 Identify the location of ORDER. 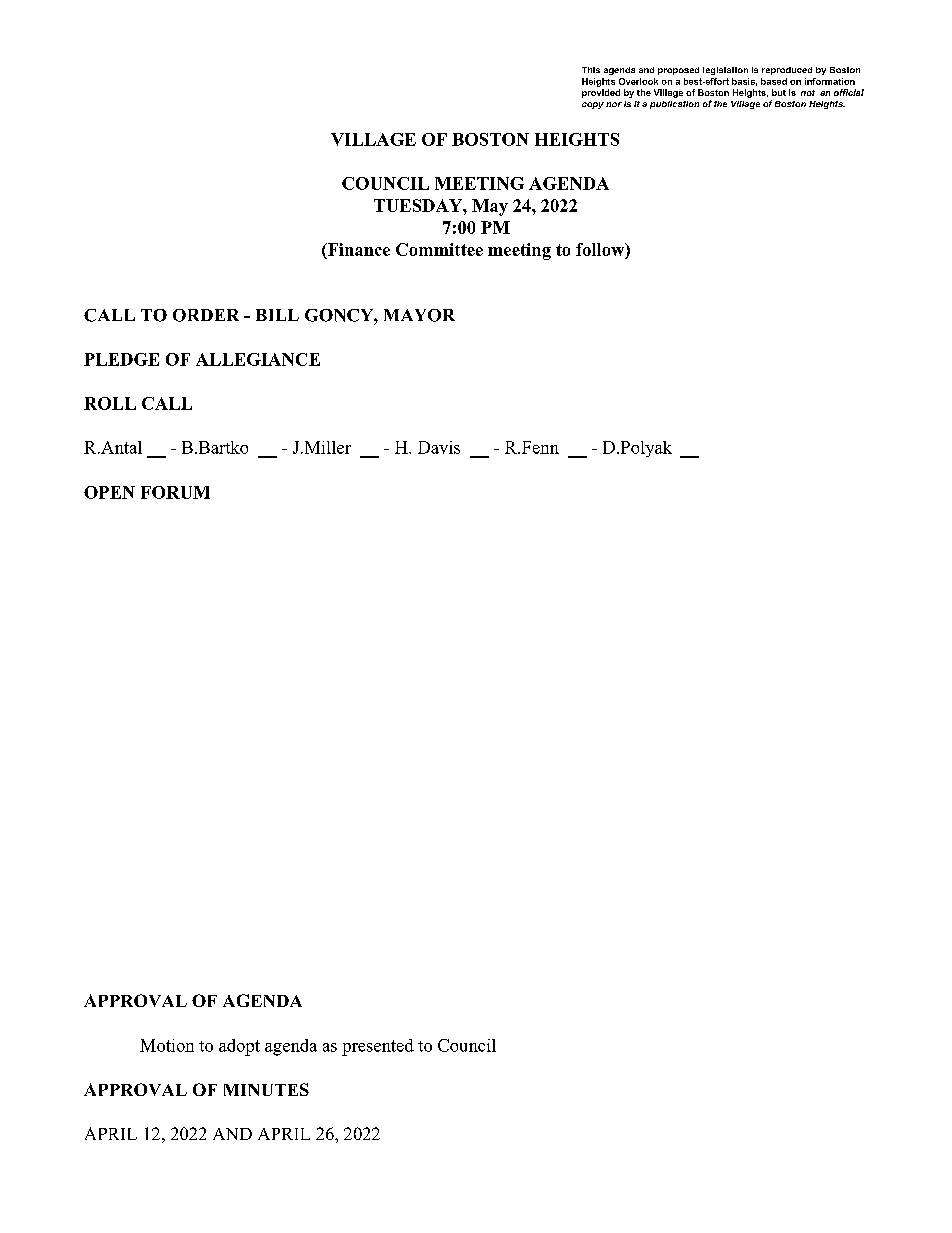
(206, 315).
